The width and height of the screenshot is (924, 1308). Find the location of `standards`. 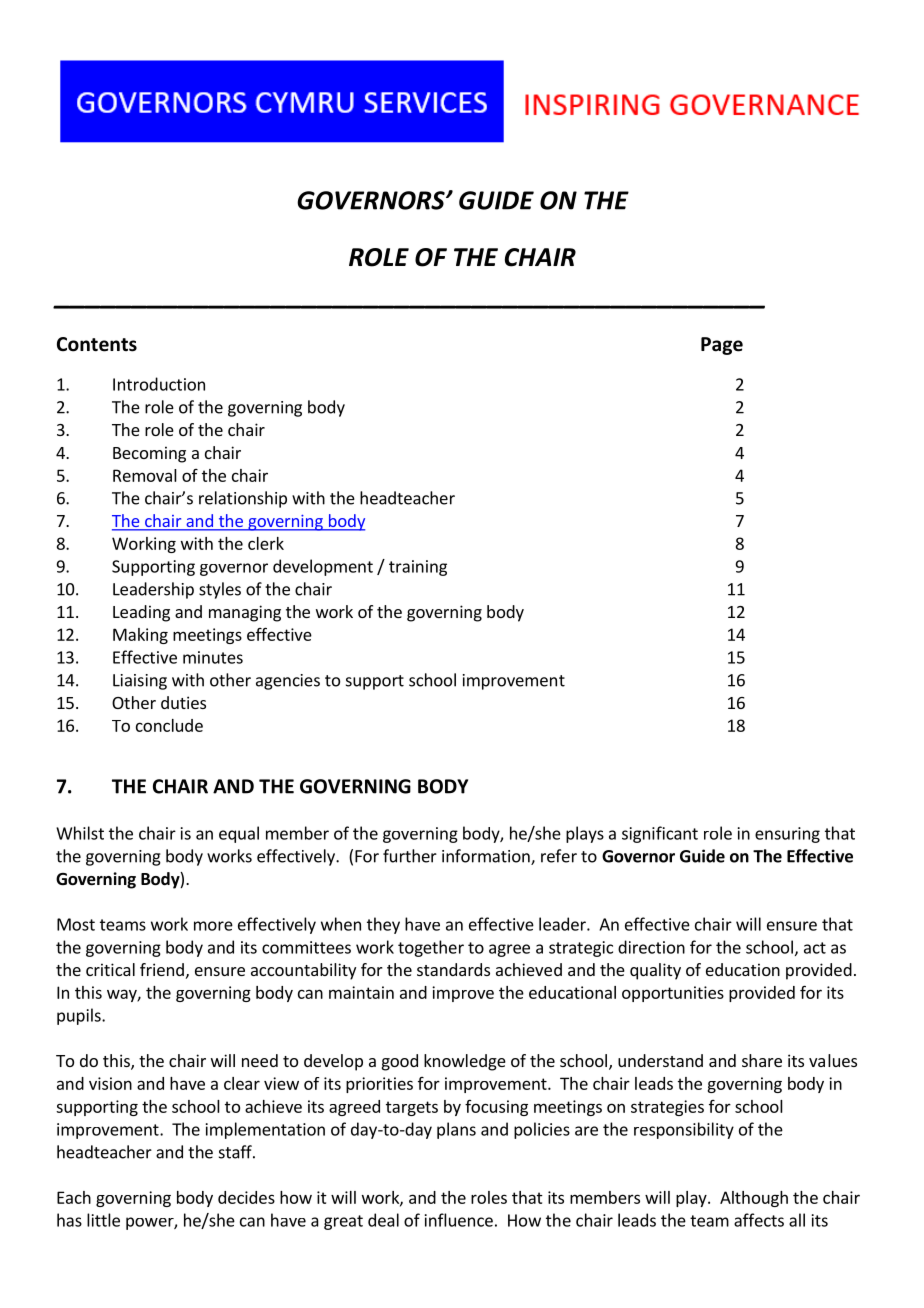

standards is located at coordinates (453, 969).
